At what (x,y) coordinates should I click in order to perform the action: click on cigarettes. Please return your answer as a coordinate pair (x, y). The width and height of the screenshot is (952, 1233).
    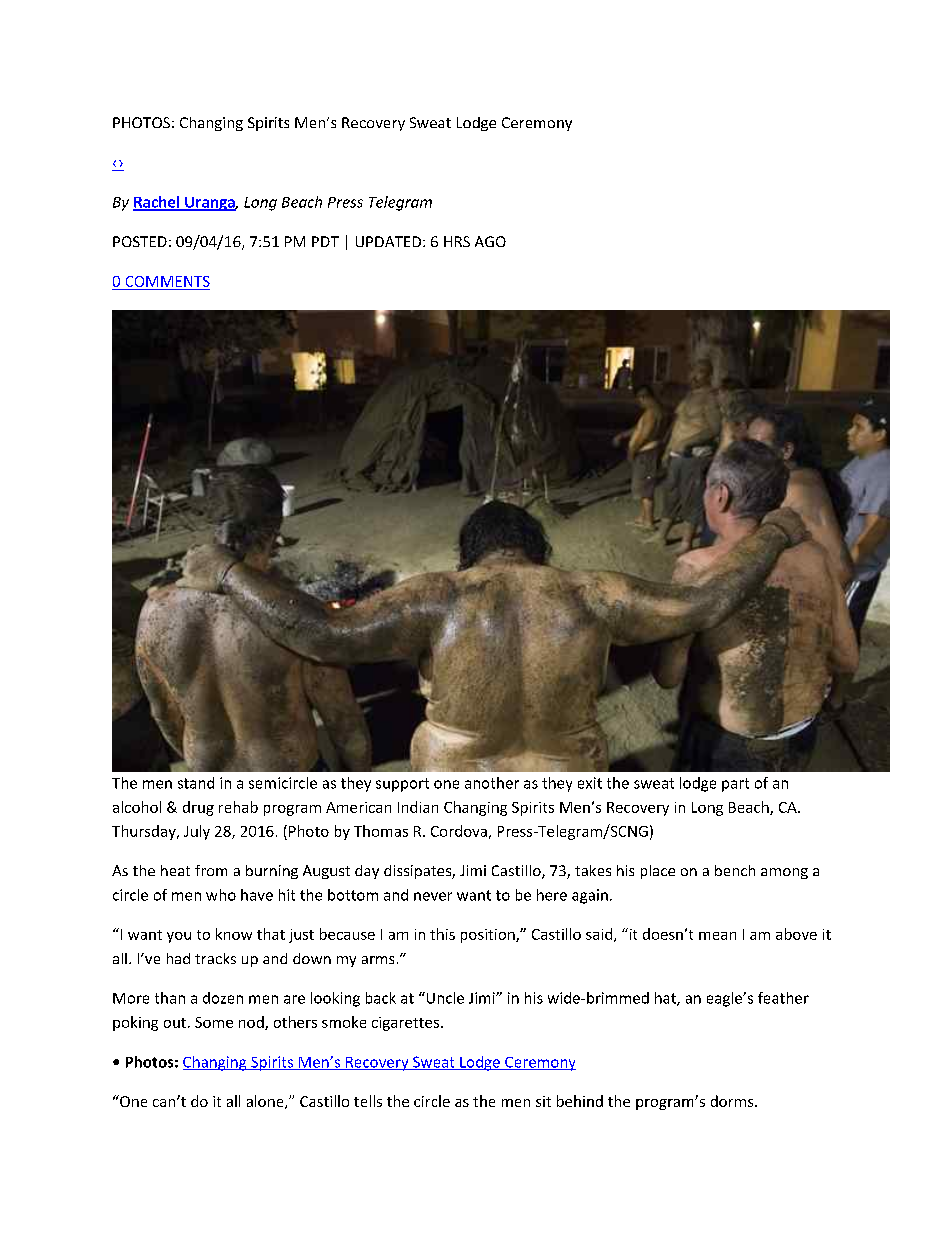
    Looking at the image, I should click on (407, 1024).
